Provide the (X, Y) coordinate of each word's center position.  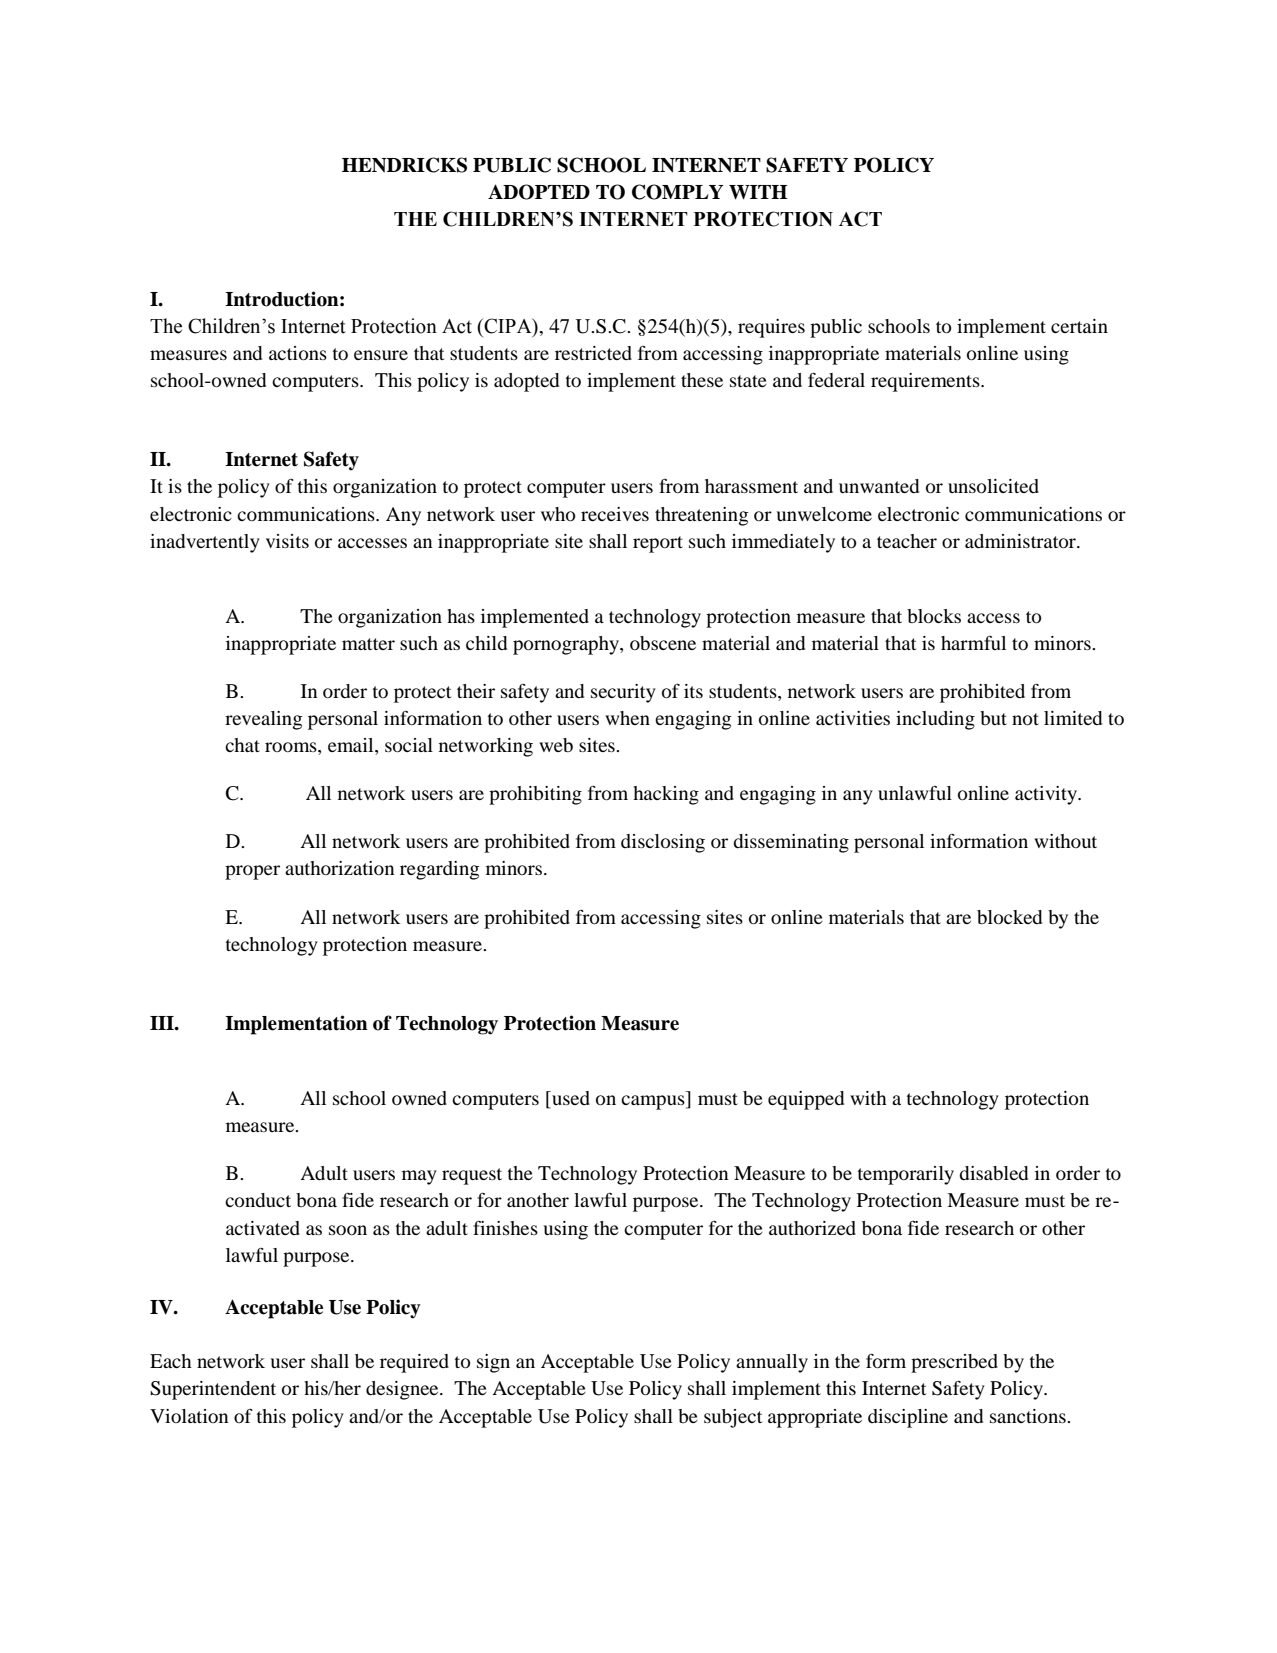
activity (1047, 795)
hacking (666, 795)
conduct (258, 1200)
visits (287, 541)
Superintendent (213, 1390)
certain (1079, 326)
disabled (993, 1173)
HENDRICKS (404, 165)
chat (242, 745)
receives (615, 514)
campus (654, 1102)
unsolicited (993, 486)
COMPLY (678, 192)
